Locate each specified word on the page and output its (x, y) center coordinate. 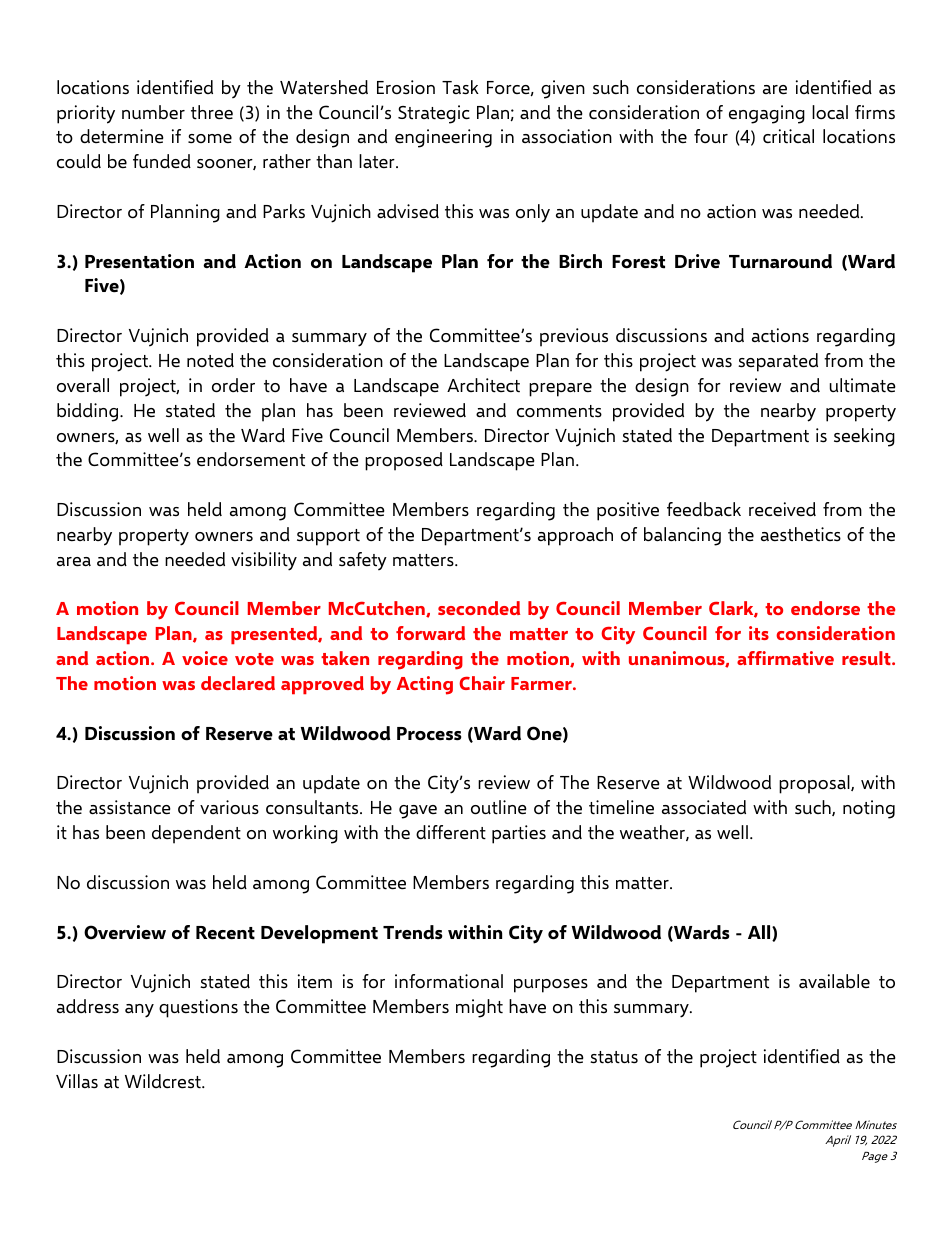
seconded (479, 608)
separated (778, 362)
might (479, 1008)
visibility (264, 561)
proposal (815, 784)
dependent (196, 834)
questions (198, 1008)
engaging (767, 114)
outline (499, 807)
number (153, 112)
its (759, 633)
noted (210, 360)
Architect (483, 385)
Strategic (434, 114)
